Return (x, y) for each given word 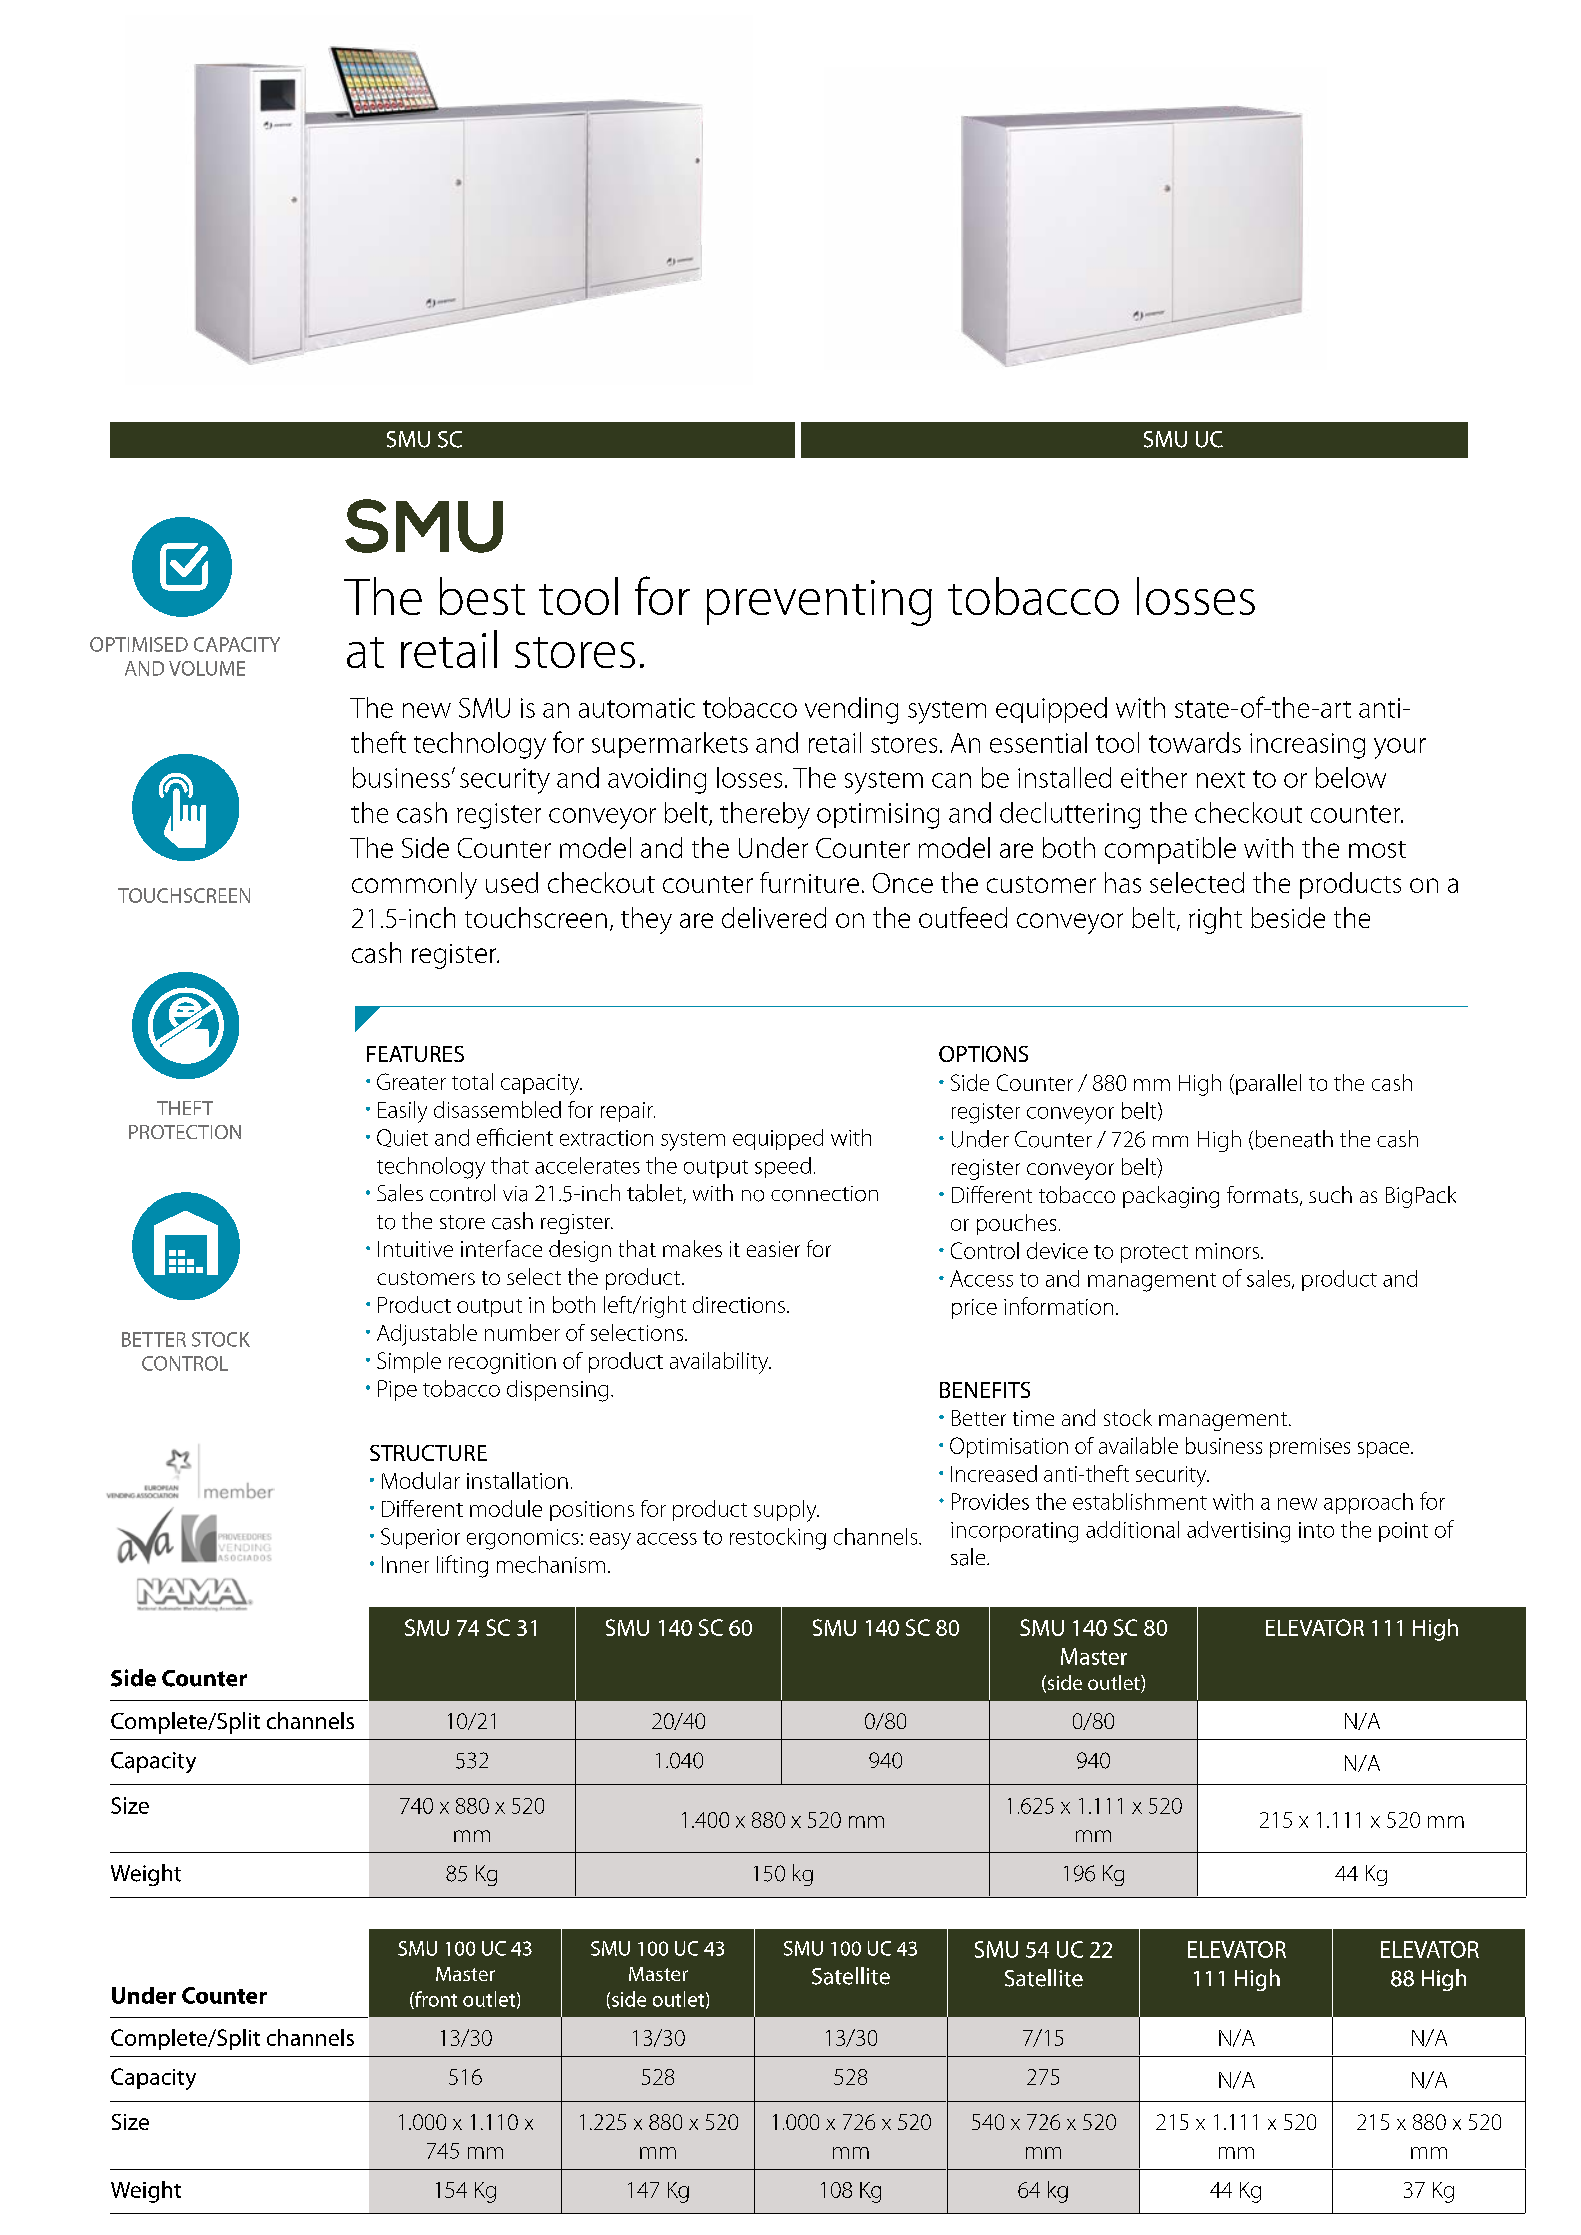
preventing (819, 603)
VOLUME (207, 668)
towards (1195, 742)
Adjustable (427, 1335)
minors (1229, 1251)
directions (739, 1304)
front (435, 2000)
